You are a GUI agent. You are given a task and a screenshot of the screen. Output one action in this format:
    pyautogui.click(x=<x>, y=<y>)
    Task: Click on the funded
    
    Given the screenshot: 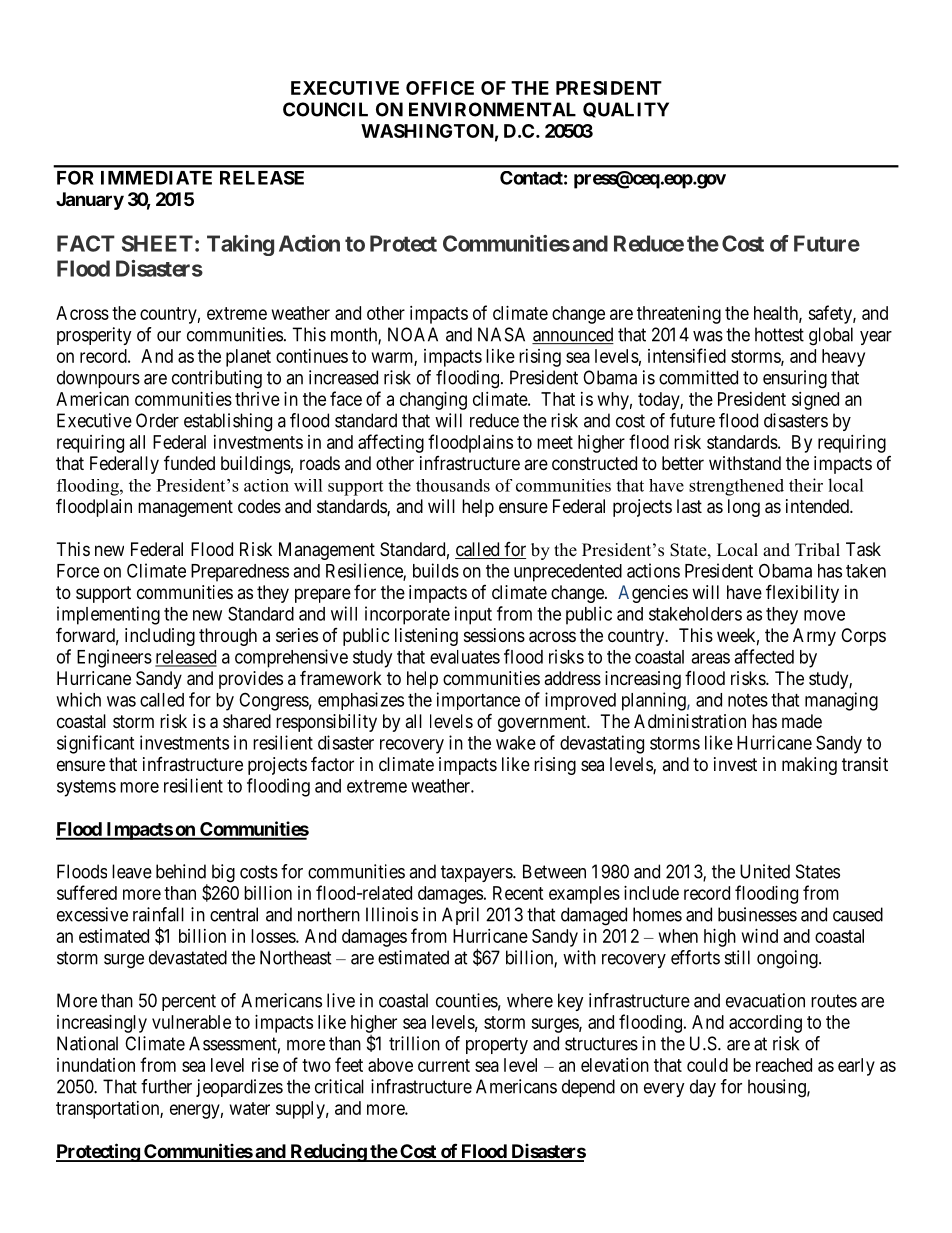 What is the action you would take?
    pyautogui.click(x=189, y=462)
